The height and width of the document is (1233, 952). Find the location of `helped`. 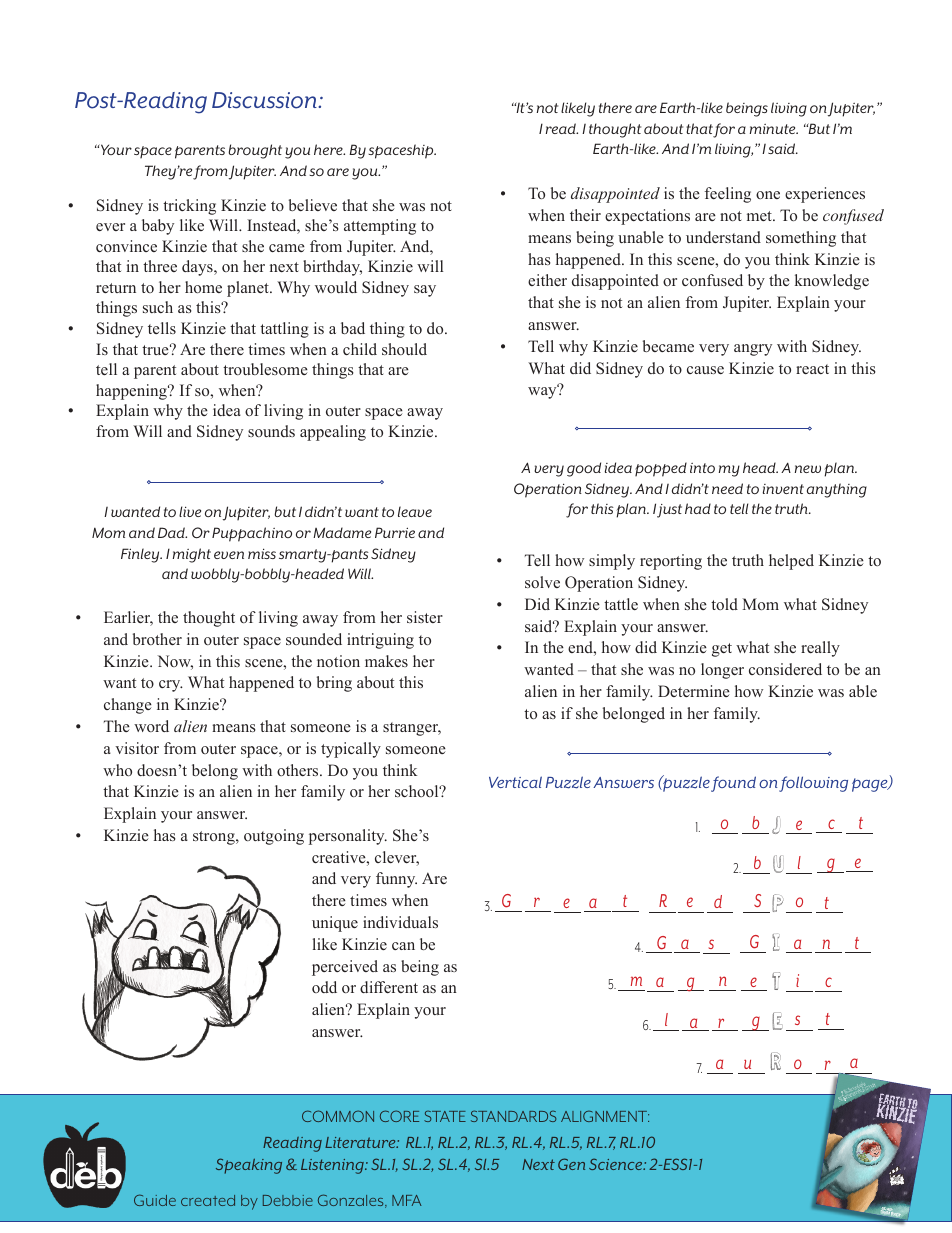

helped is located at coordinates (791, 562).
